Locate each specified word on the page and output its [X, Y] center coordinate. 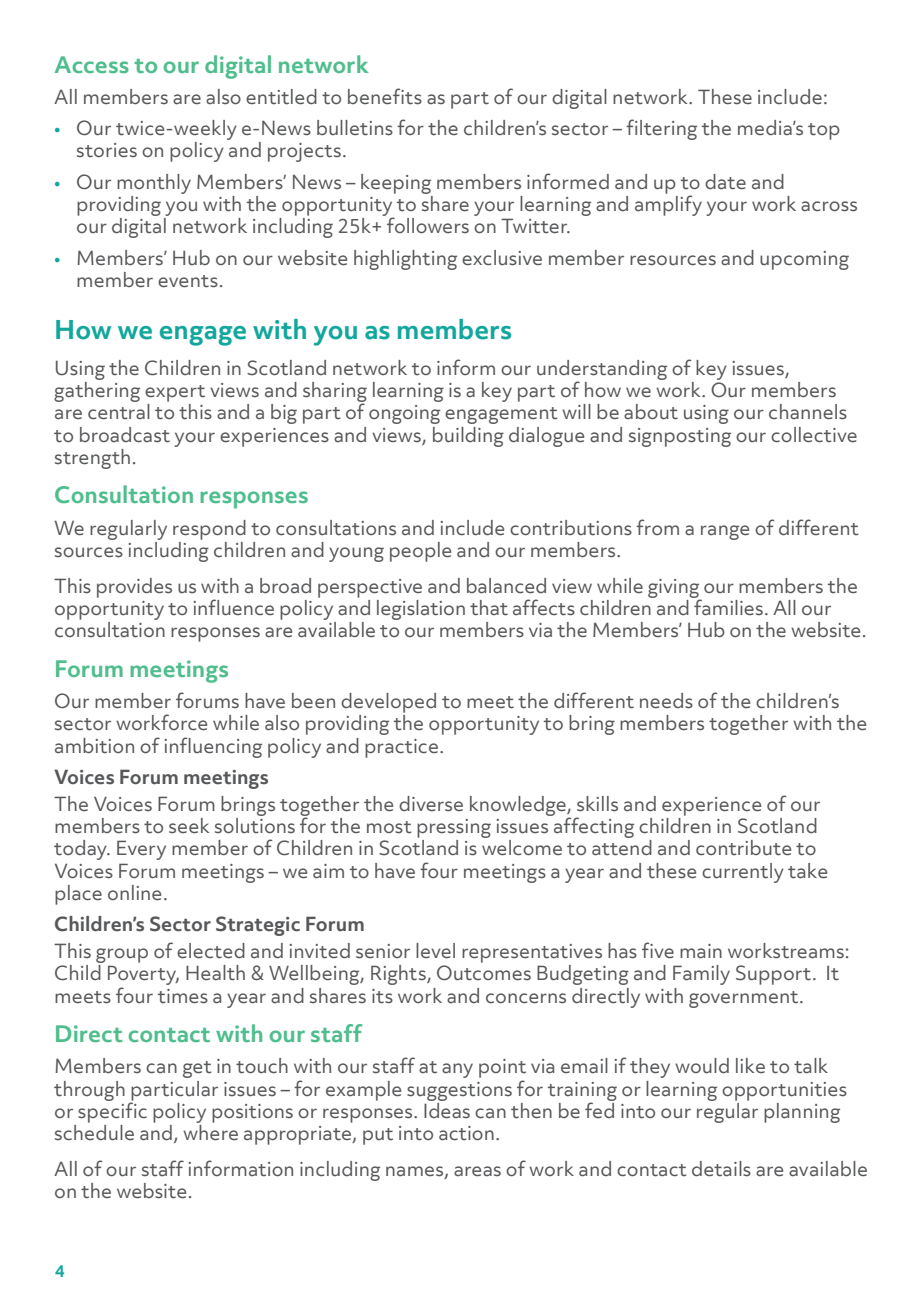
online [134, 893]
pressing [454, 828]
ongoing [404, 414]
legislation [421, 610]
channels [808, 412]
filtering [661, 129]
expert [175, 393]
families [727, 606]
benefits [385, 96]
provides [134, 588]
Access [92, 64]
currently [743, 873]
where [210, 1133]
